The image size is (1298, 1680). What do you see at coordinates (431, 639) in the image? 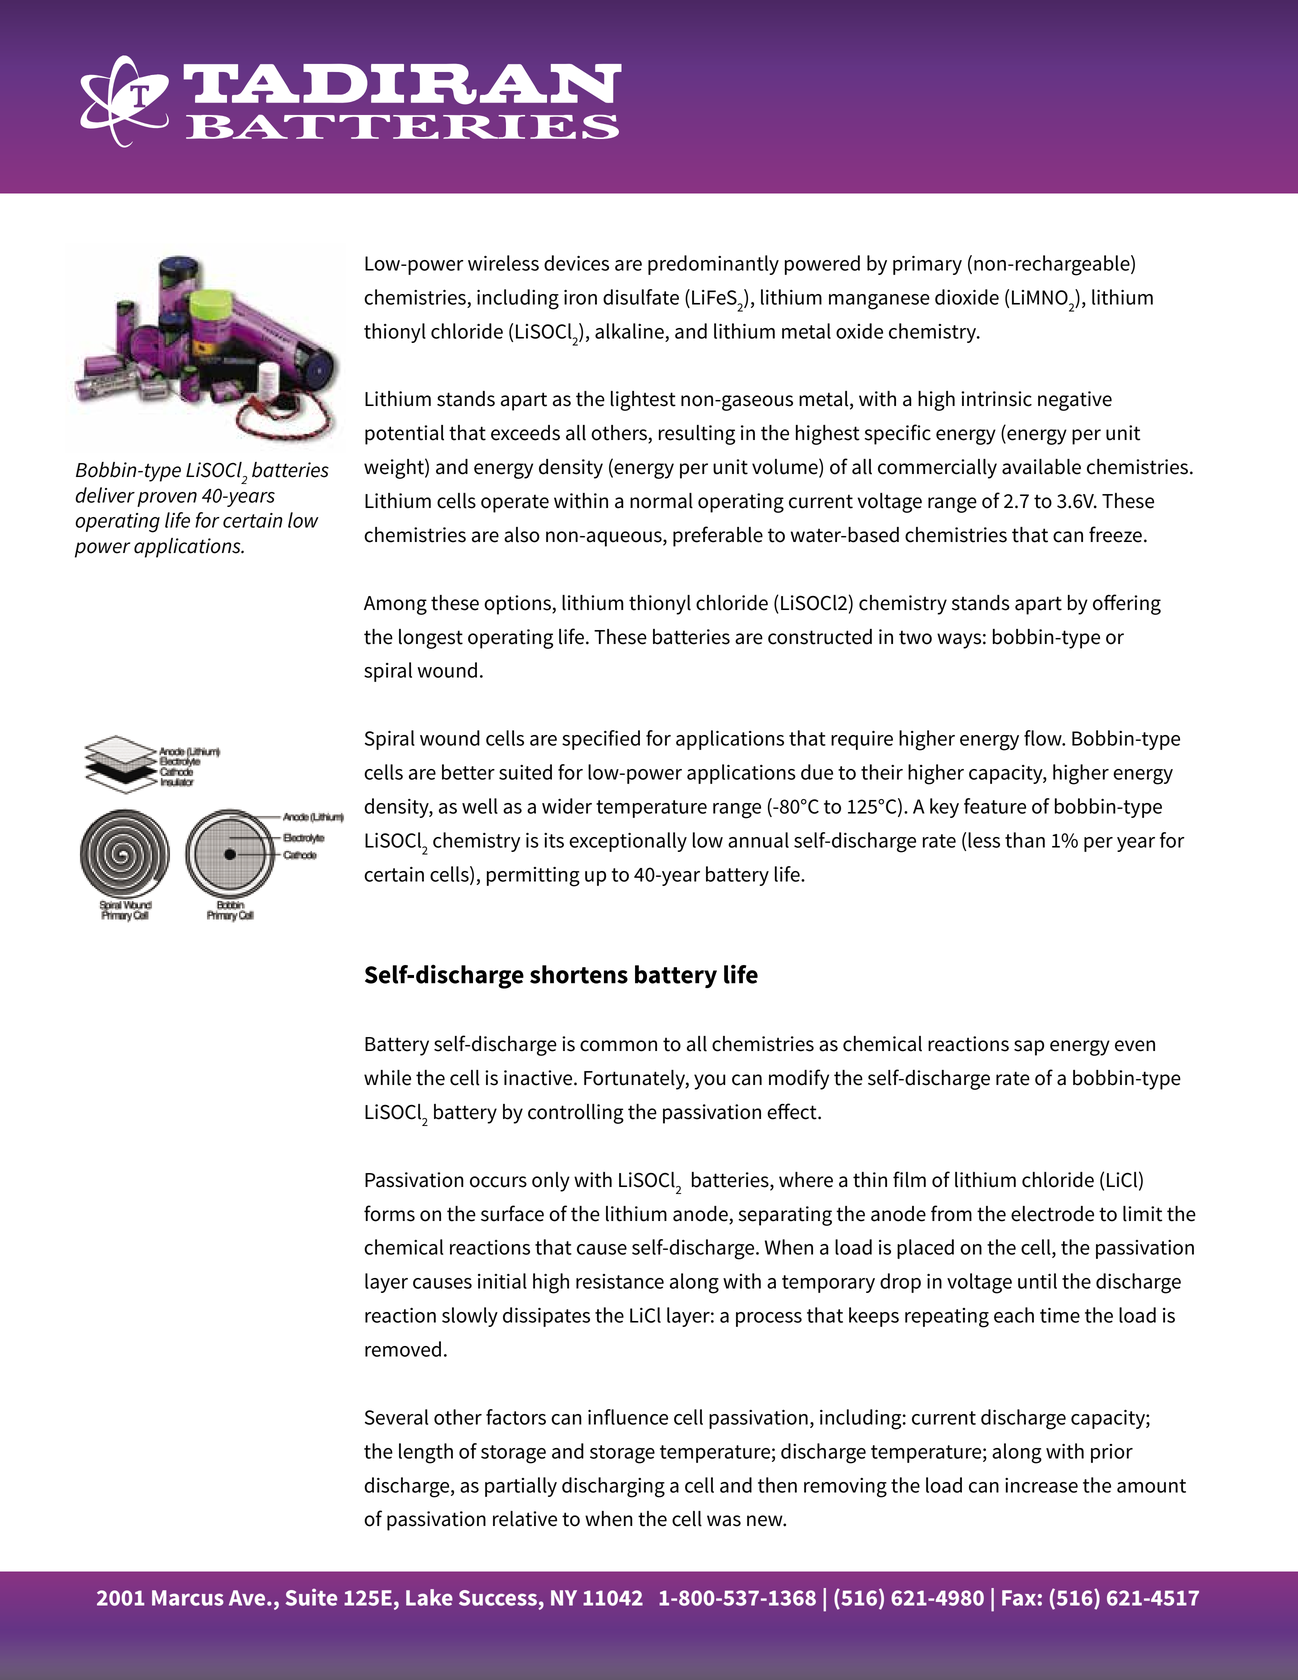
I see `longest` at bounding box center [431, 639].
